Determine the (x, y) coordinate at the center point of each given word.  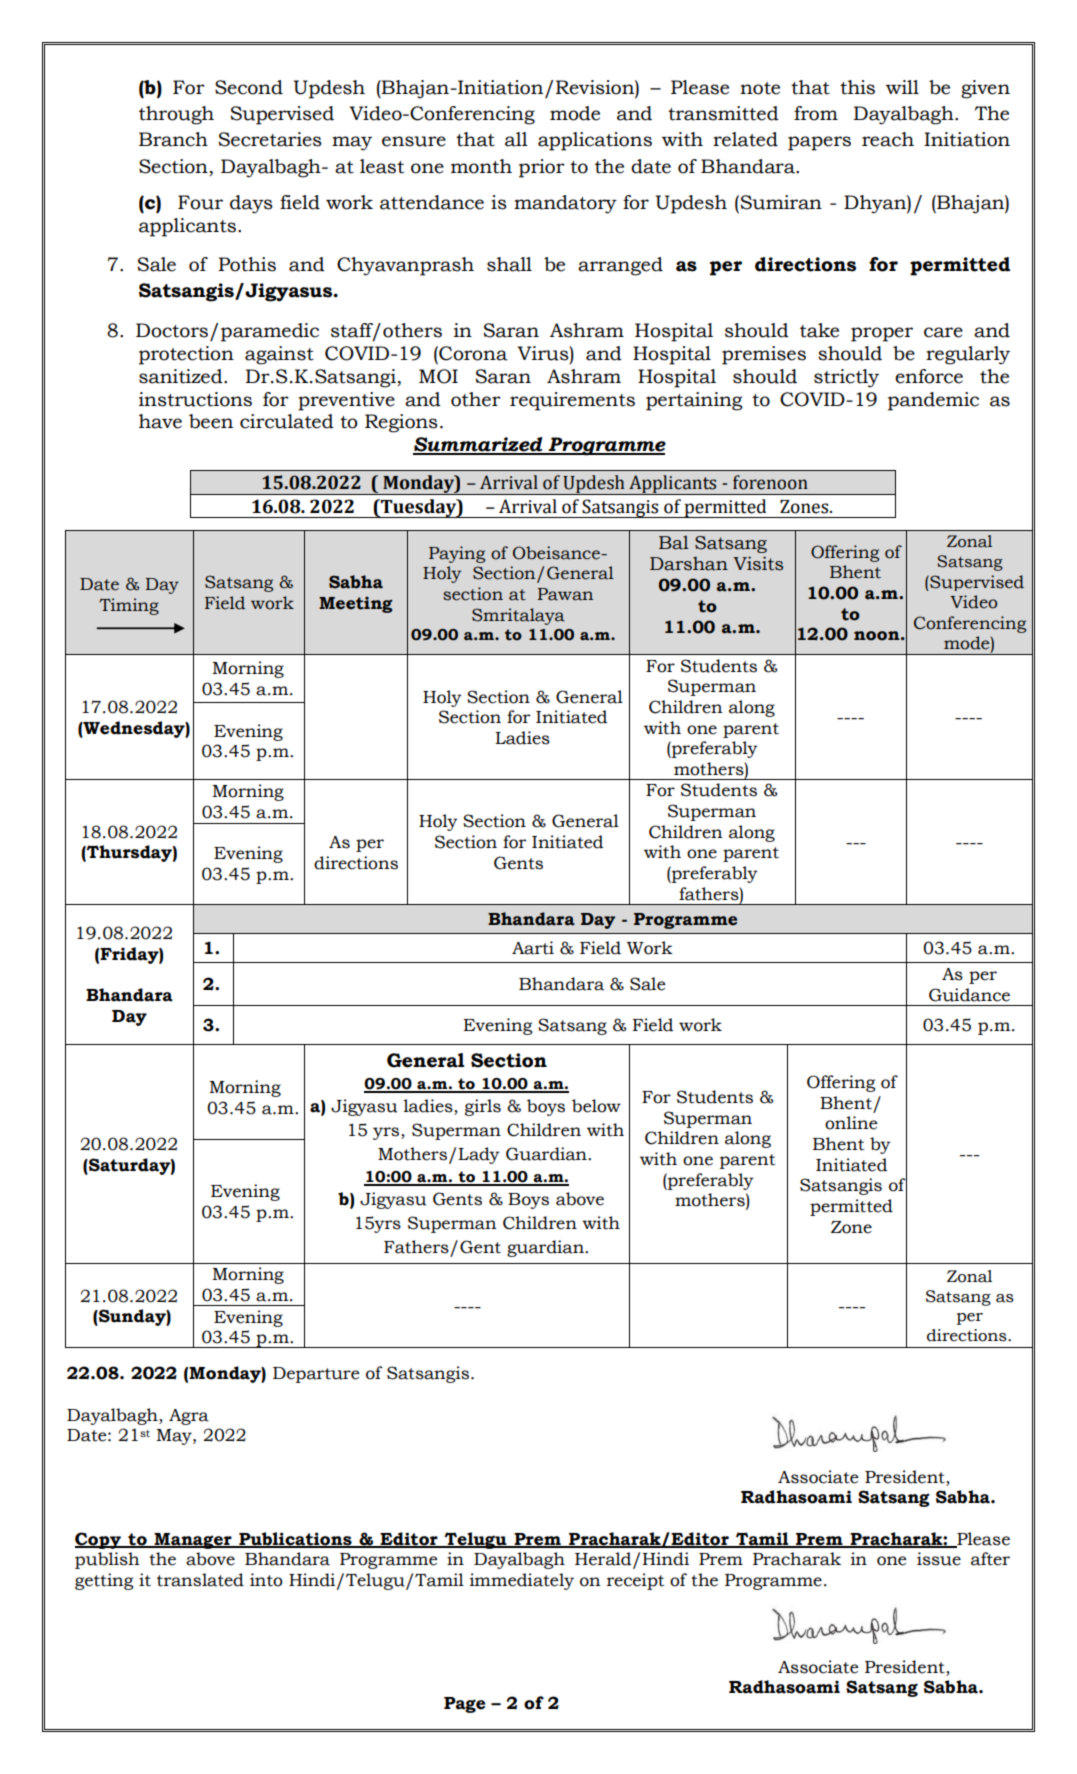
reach (888, 139)
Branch (173, 139)
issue (939, 1559)
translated (200, 1580)
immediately (522, 1581)
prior (542, 168)
